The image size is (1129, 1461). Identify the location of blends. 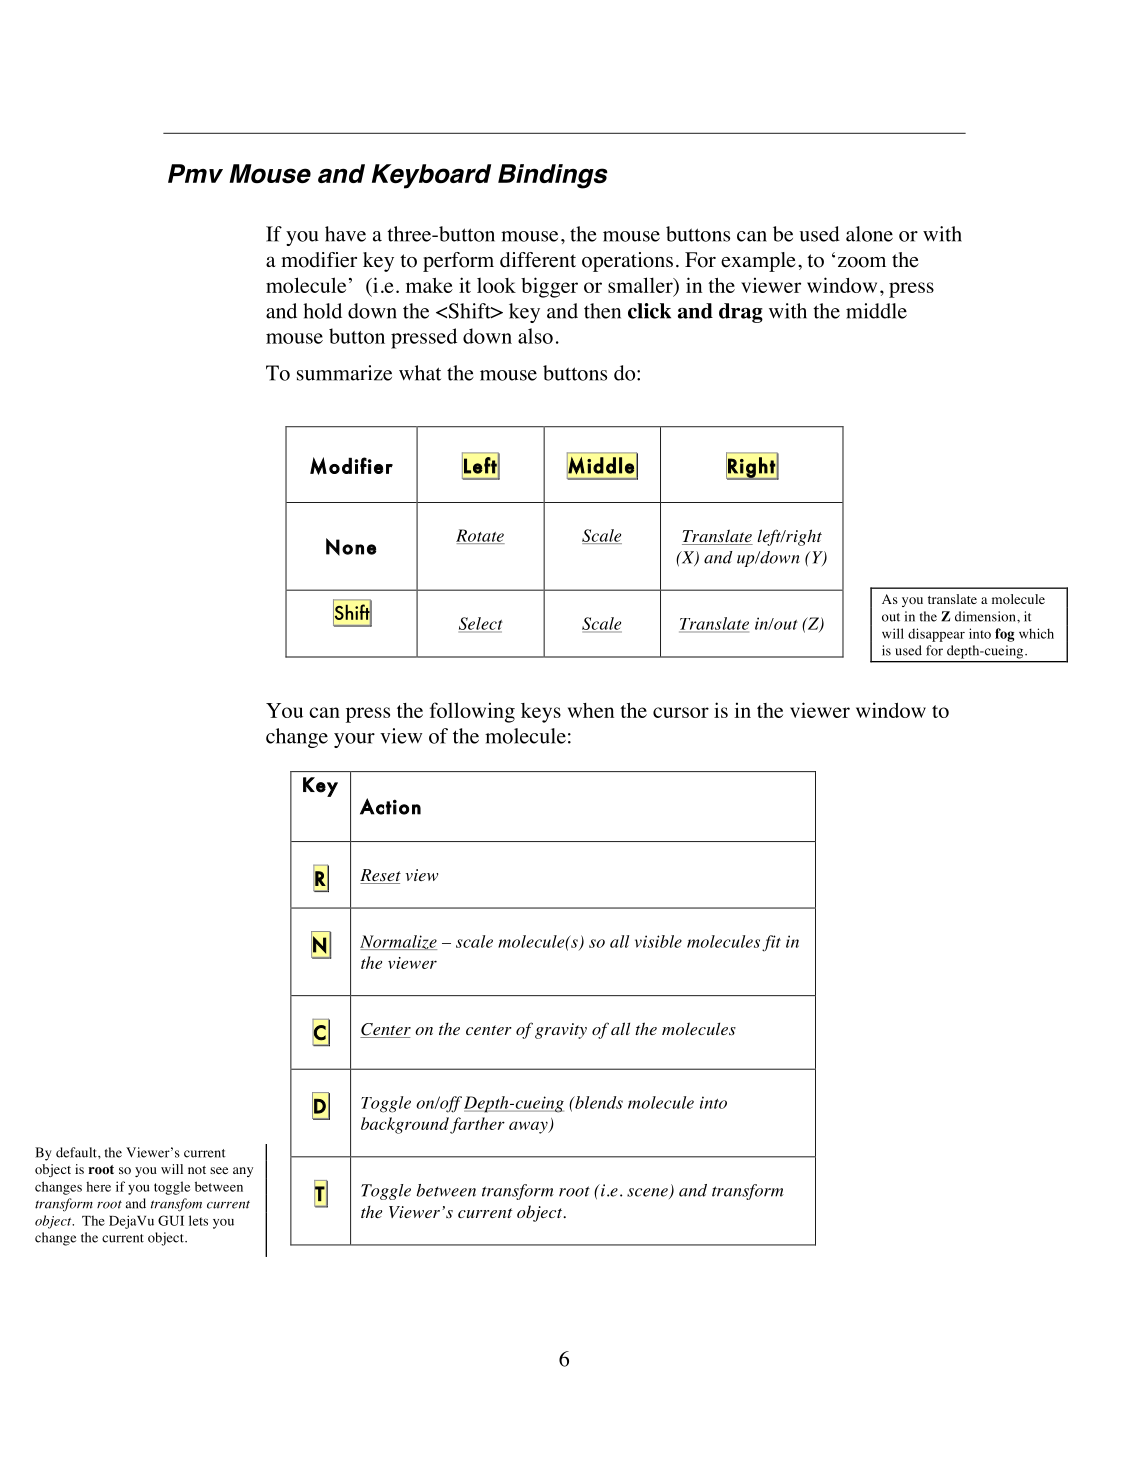
(598, 1102).
